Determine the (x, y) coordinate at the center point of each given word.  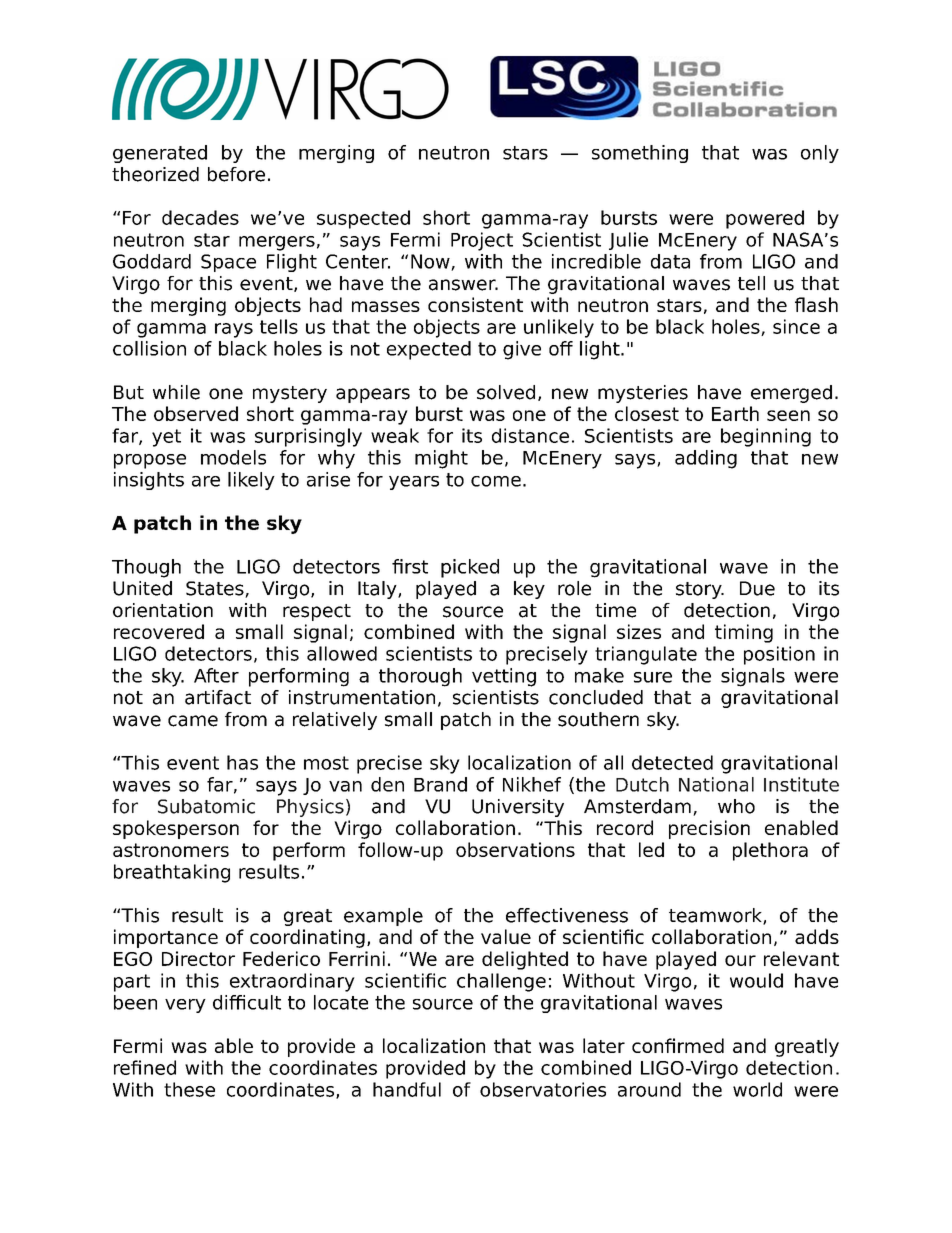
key (529, 590)
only (820, 154)
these (189, 1089)
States (216, 589)
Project (482, 241)
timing (744, 633)
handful (407, 1089)
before (236, 174)
